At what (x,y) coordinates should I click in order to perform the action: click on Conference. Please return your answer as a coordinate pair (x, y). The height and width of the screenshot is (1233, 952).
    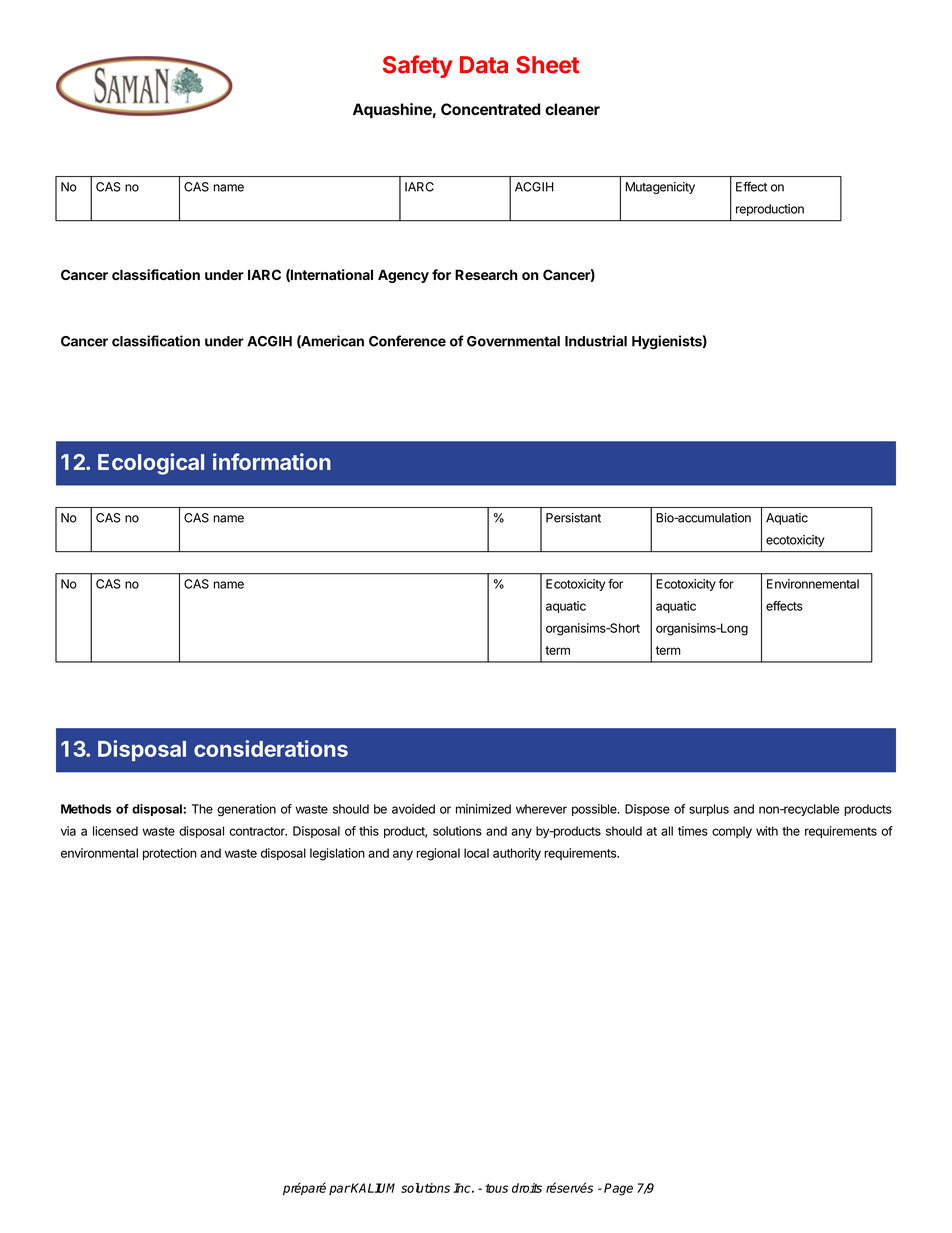
    Looking at the image, I should click on (407, 341).
